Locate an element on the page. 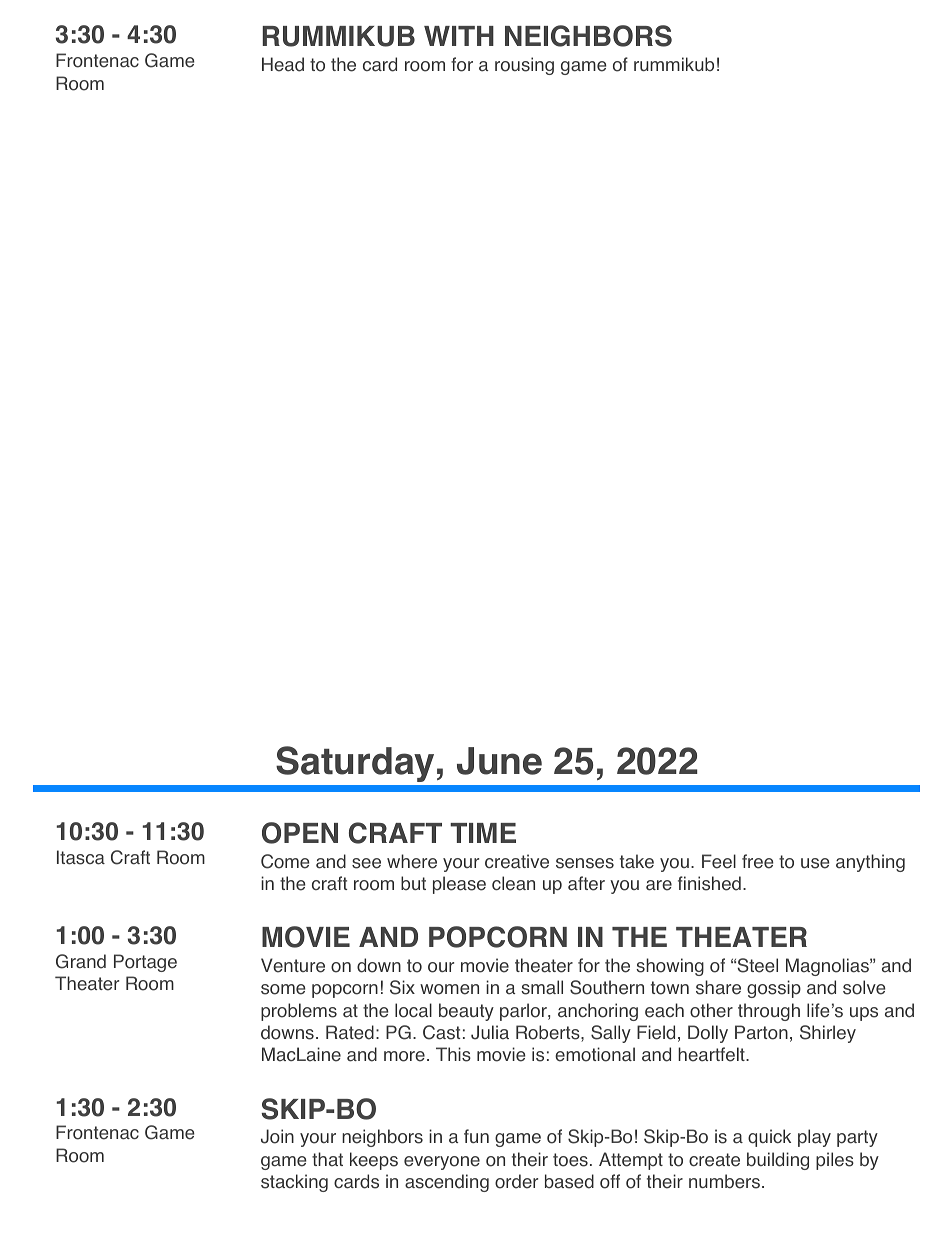 The image size is (952, 1233). free is located at coordinates (758, 861).
